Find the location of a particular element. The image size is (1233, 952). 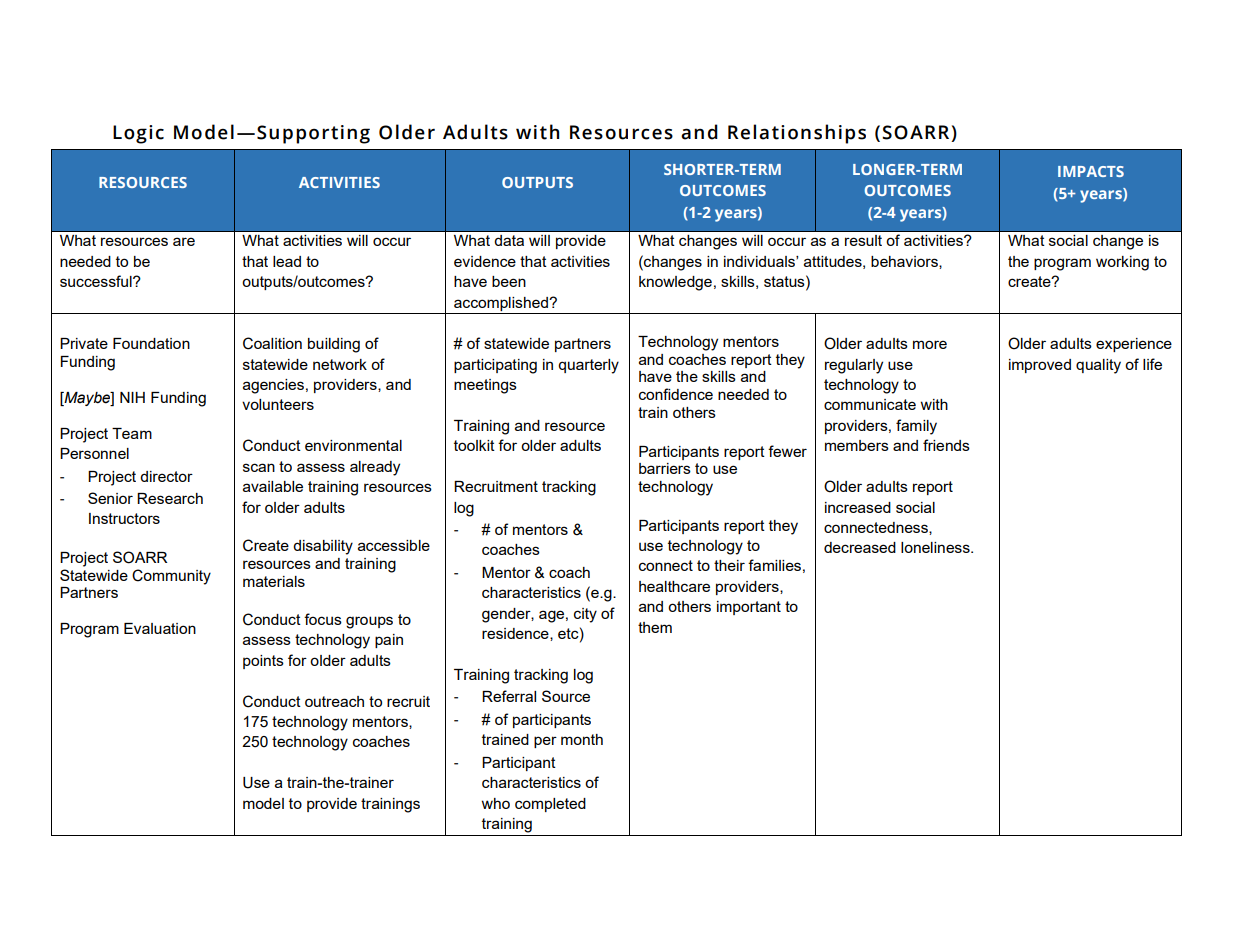

Logic is located at coordinates (138, 134).
